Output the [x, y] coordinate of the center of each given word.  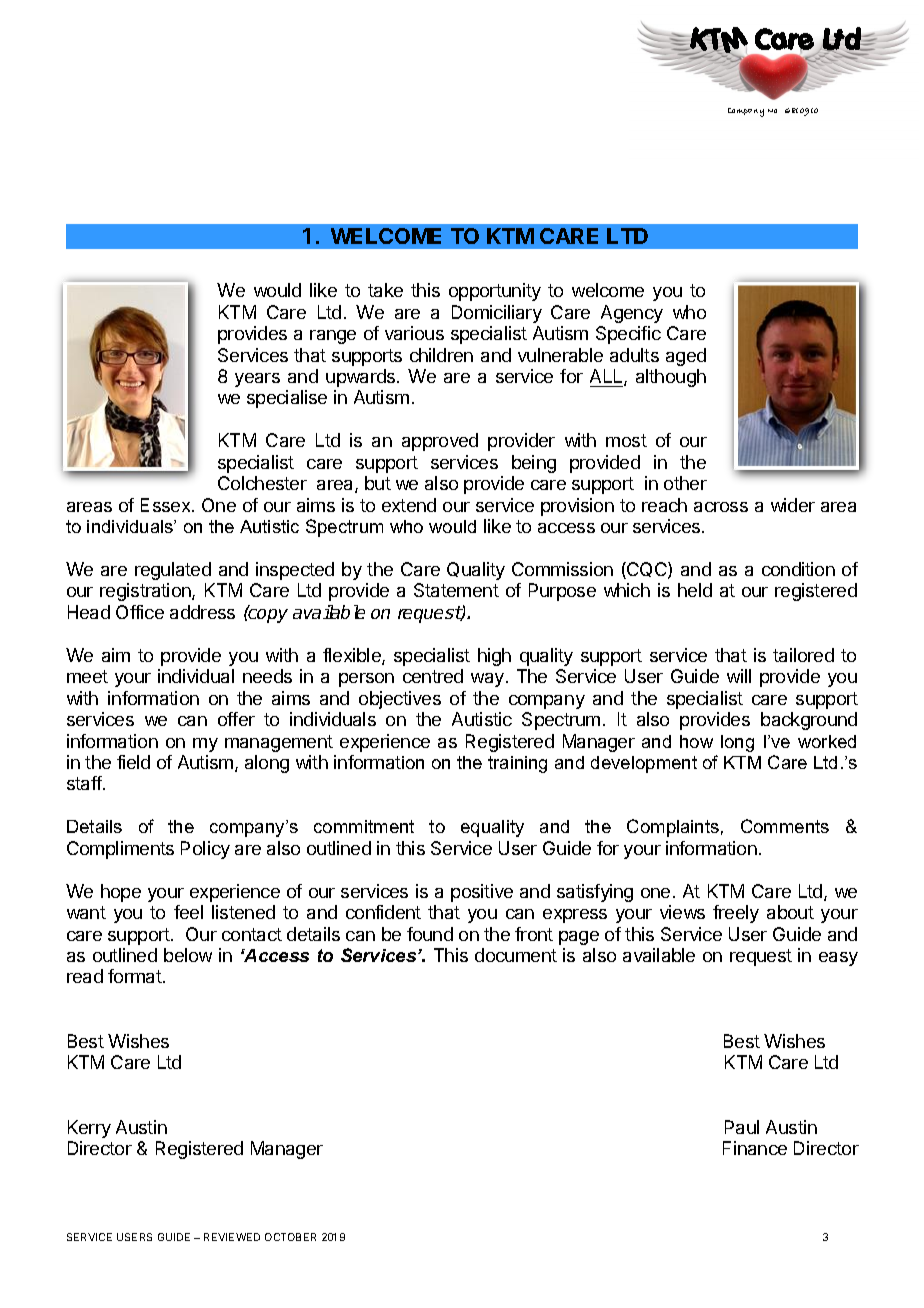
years [257, 380]
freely [736, 914]
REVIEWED [232, 1237]
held [695, 590]
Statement [456, 590]
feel [188, 912]
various [414, 333]
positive [482, 893]
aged [686, 357]
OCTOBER [290, 1237]
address [202, 612]
